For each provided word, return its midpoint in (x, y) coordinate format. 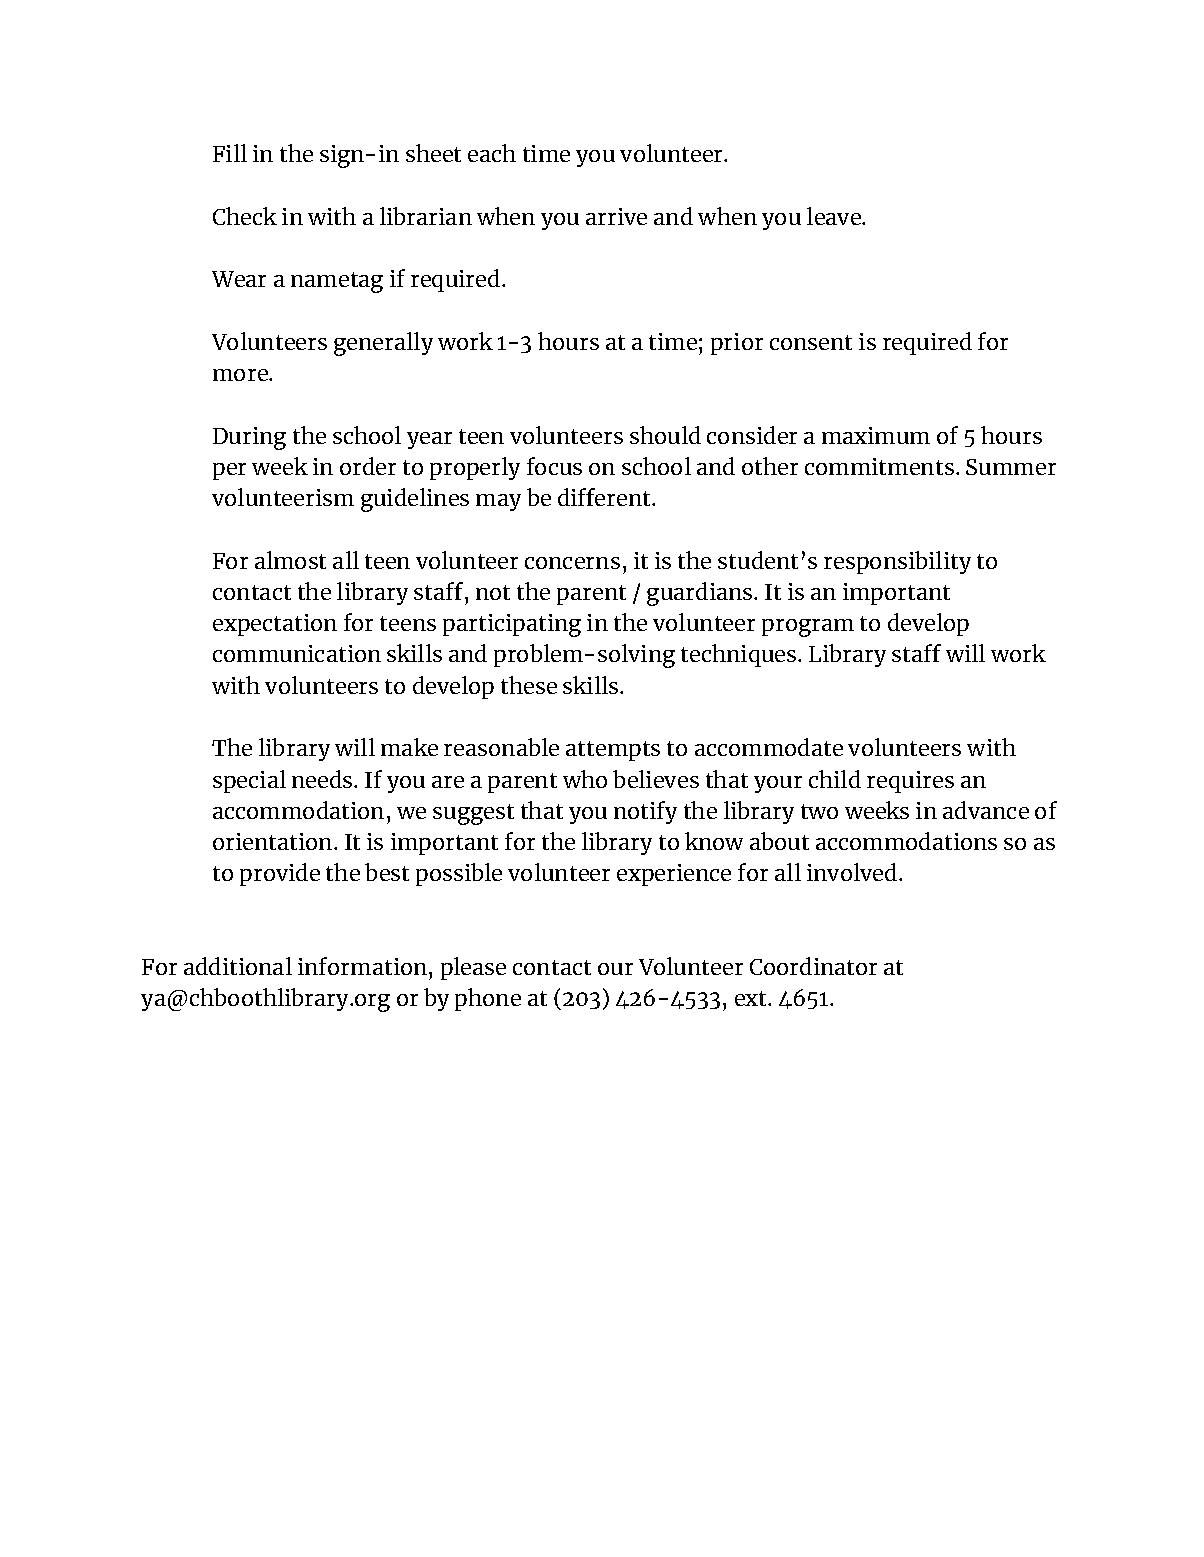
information (364, 966)
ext (752, 998)
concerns (572, 563)
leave (835, 216)
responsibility (897, 562)
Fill (230, 153)
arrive (616, 216)
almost (290, 560)
